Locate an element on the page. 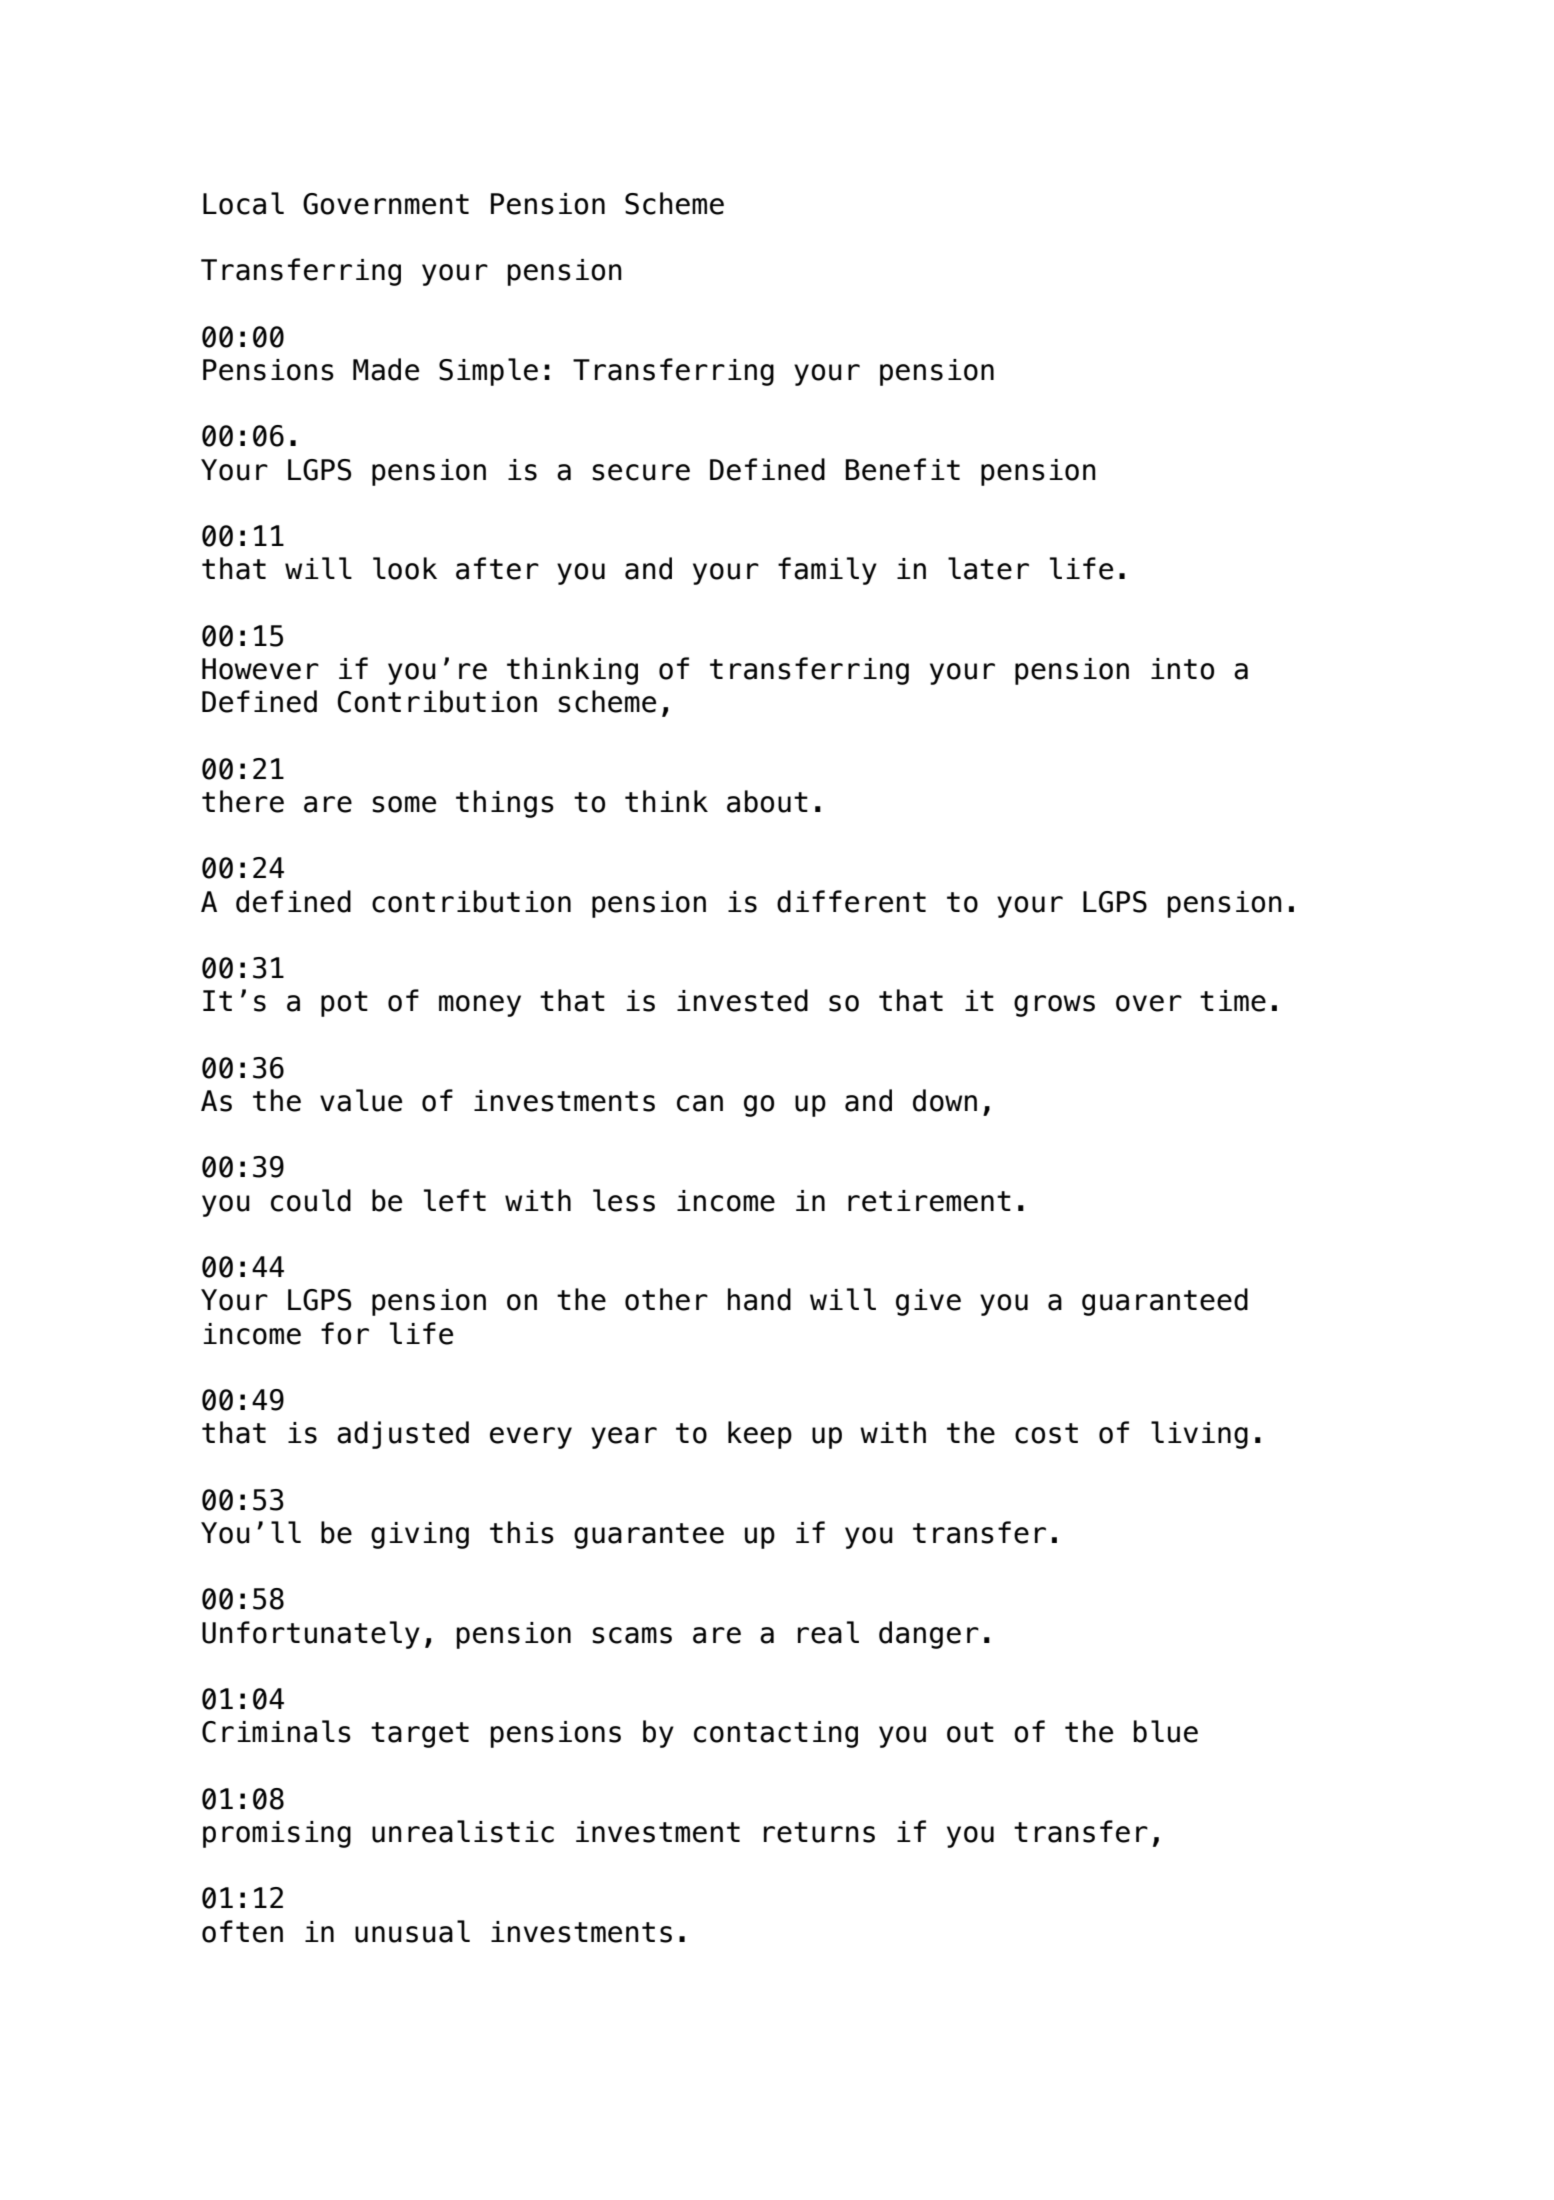  value is located at coordinates (361, 1100).
